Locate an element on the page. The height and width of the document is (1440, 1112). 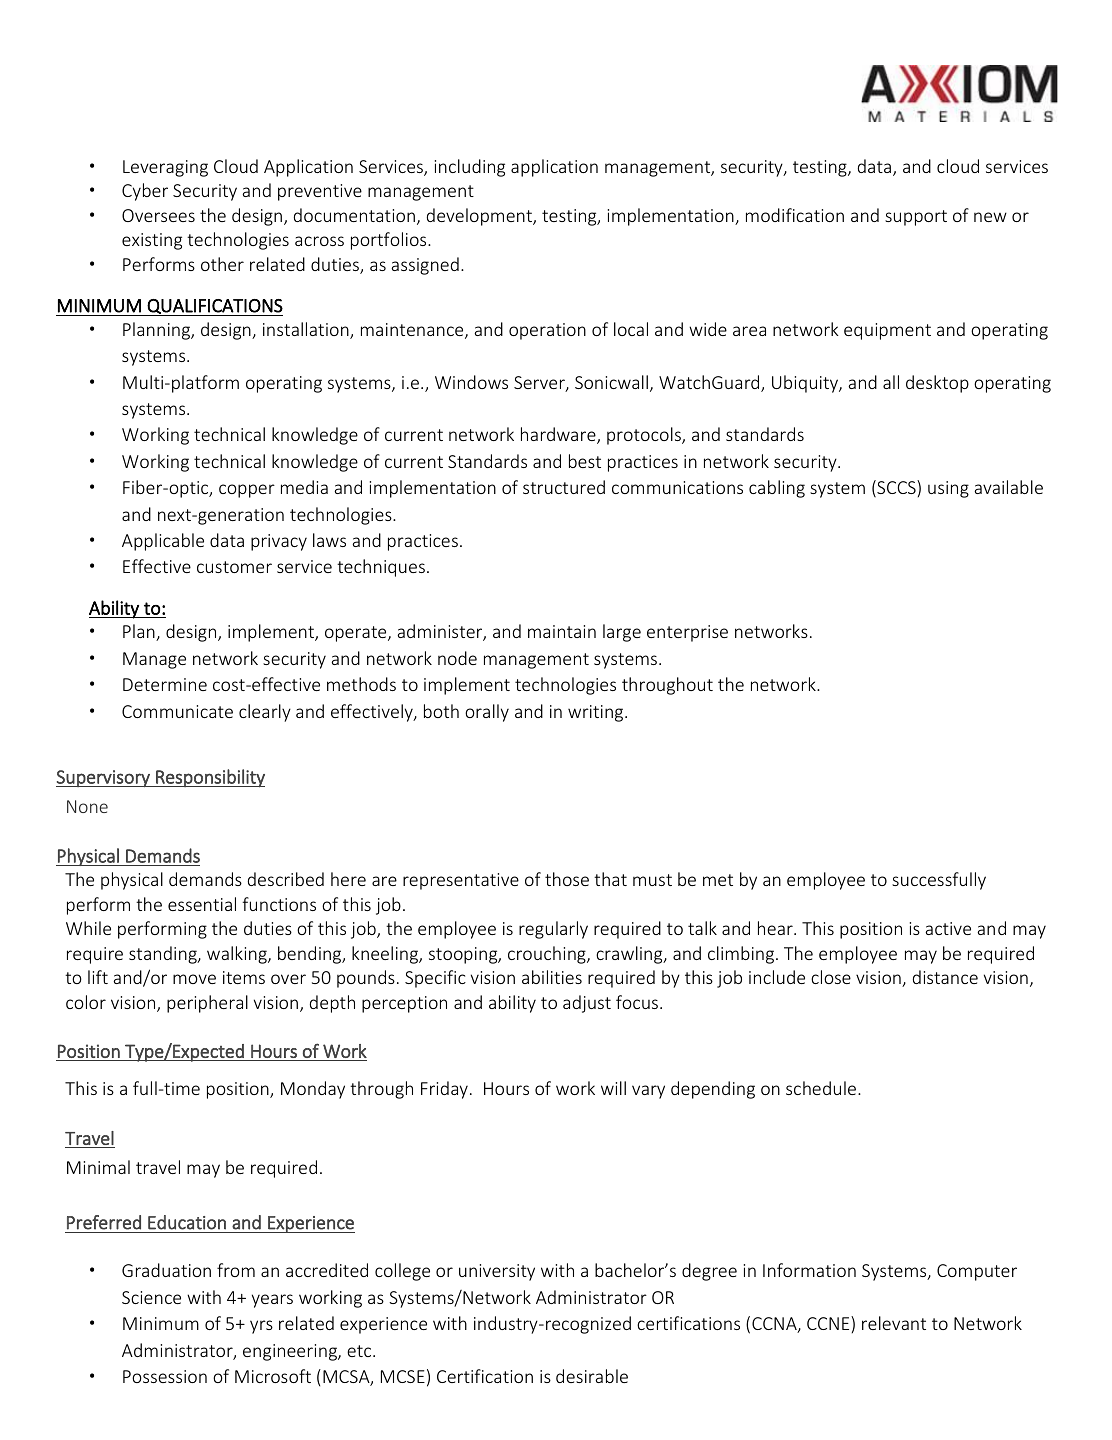
Cyber is located at coordinates (145, 192).
